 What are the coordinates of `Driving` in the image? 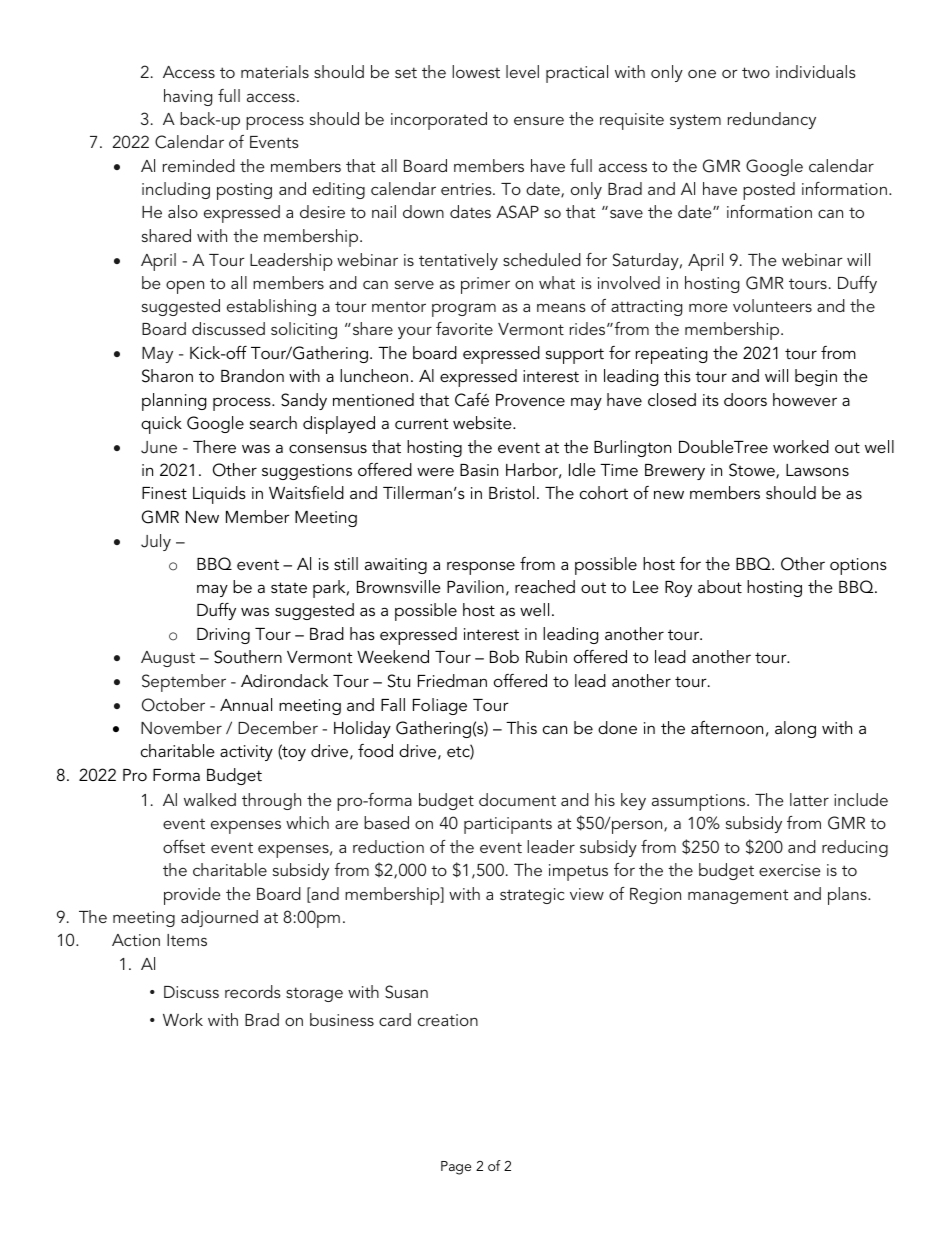 It's located at (223, 636).
